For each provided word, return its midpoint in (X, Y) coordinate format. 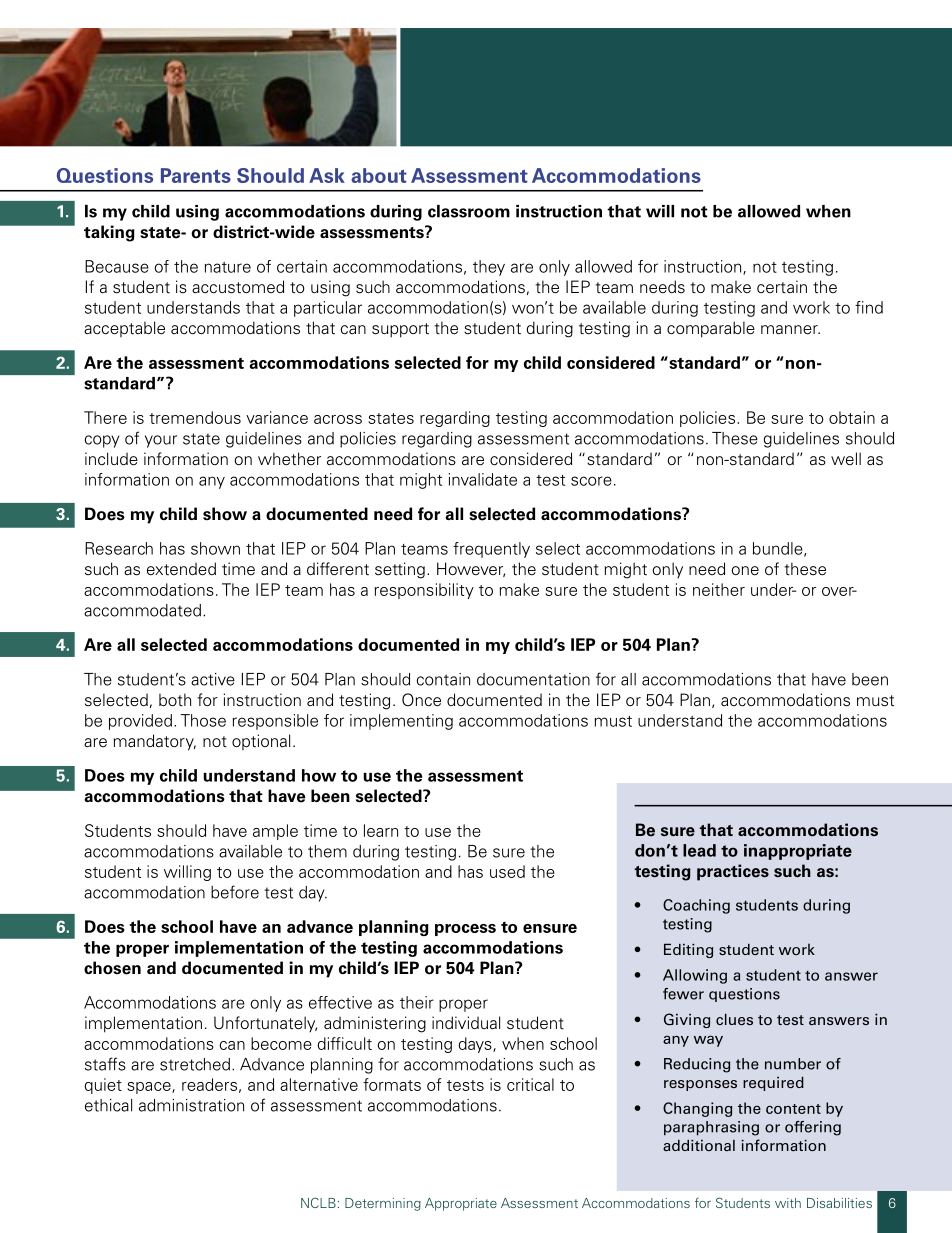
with (788, 1203)
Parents (196, 175)
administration (191, 1105)
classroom (469, 211)
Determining (383, 1204)
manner (790, 330)
